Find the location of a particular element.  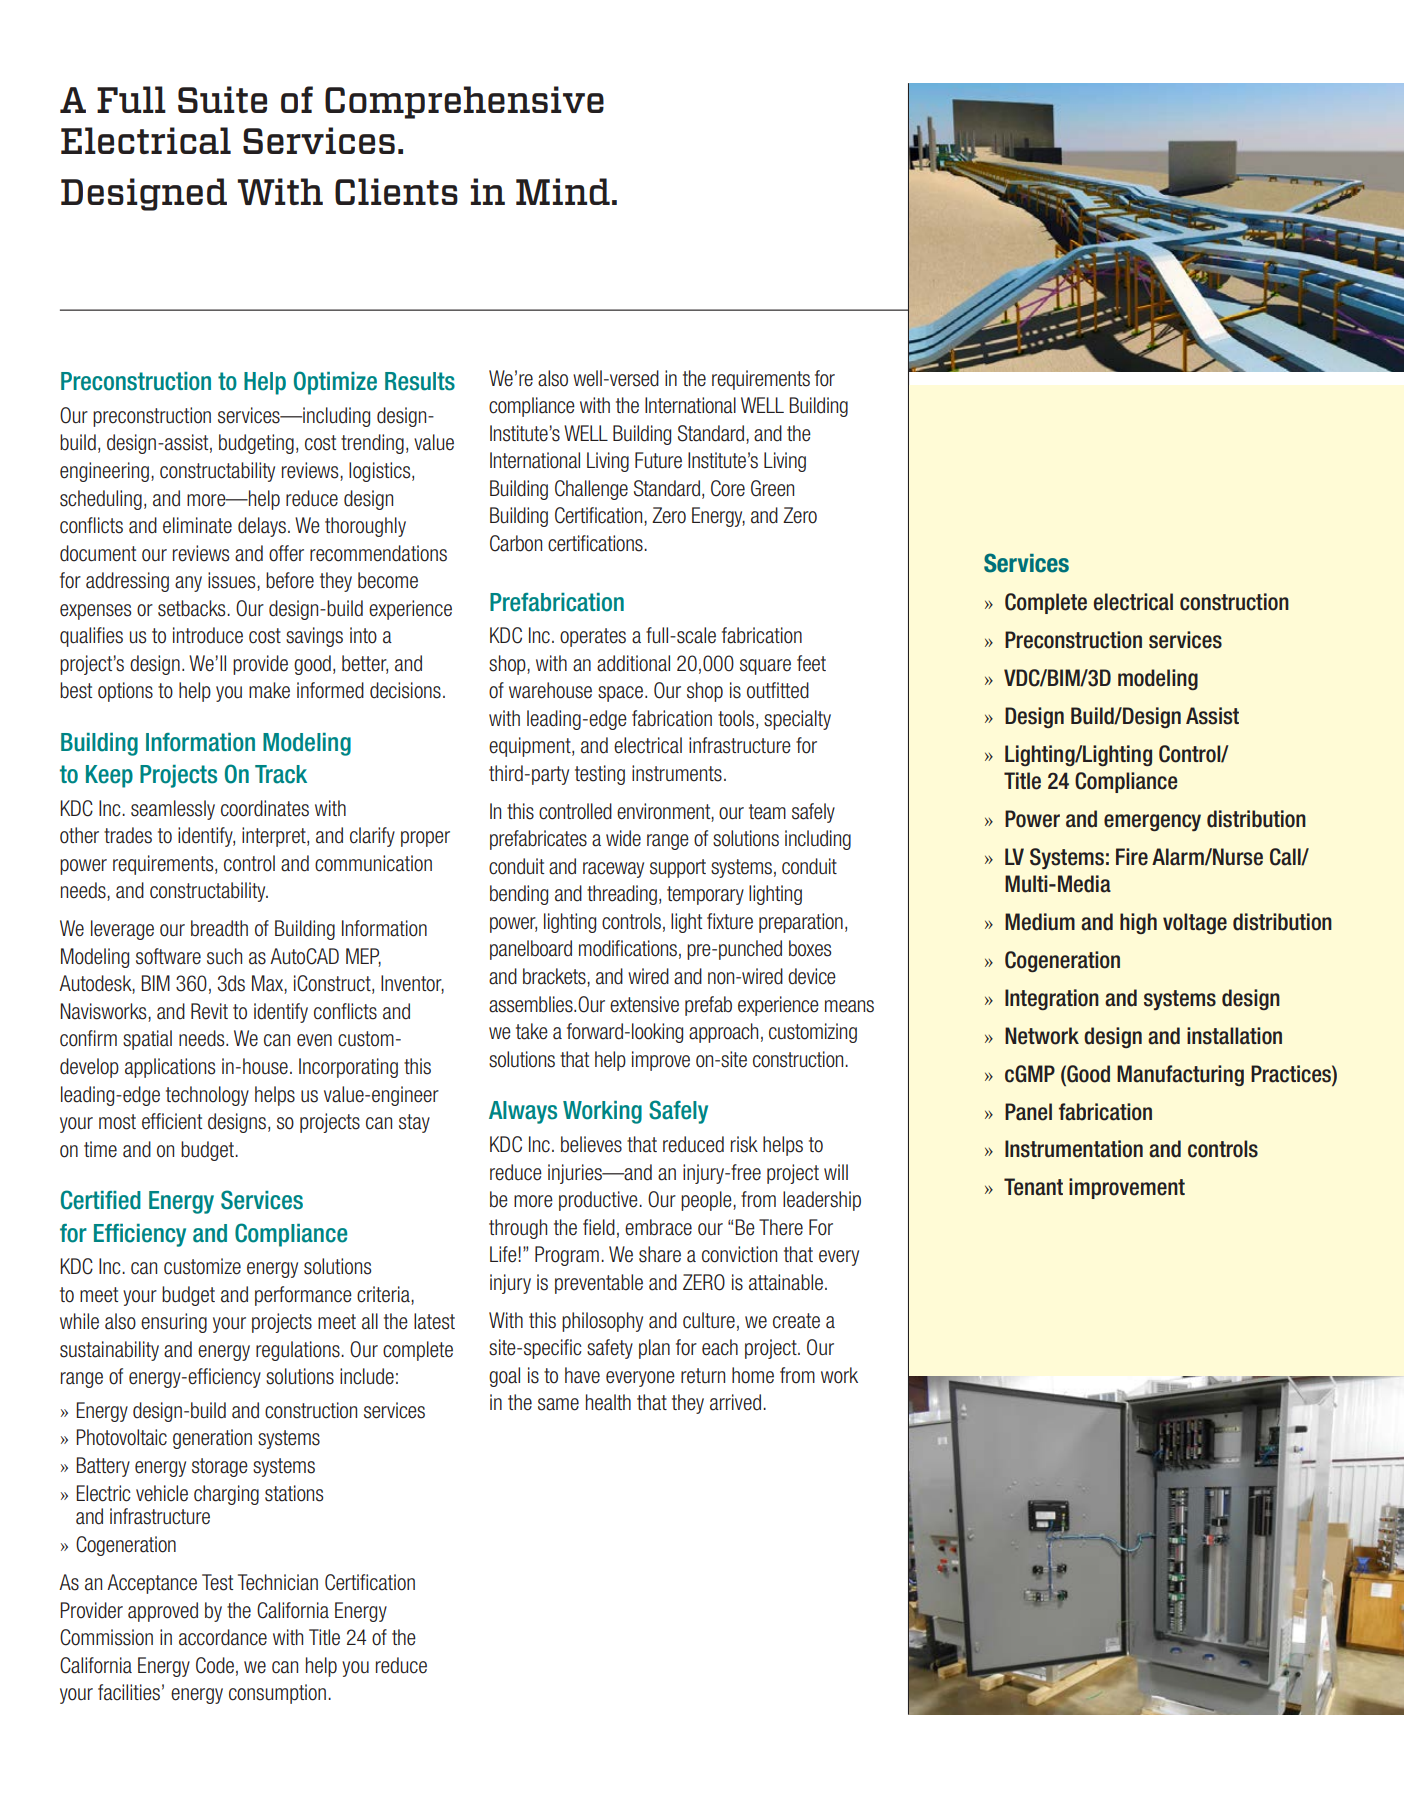

accordance is located at coordinates (223, 1637).
